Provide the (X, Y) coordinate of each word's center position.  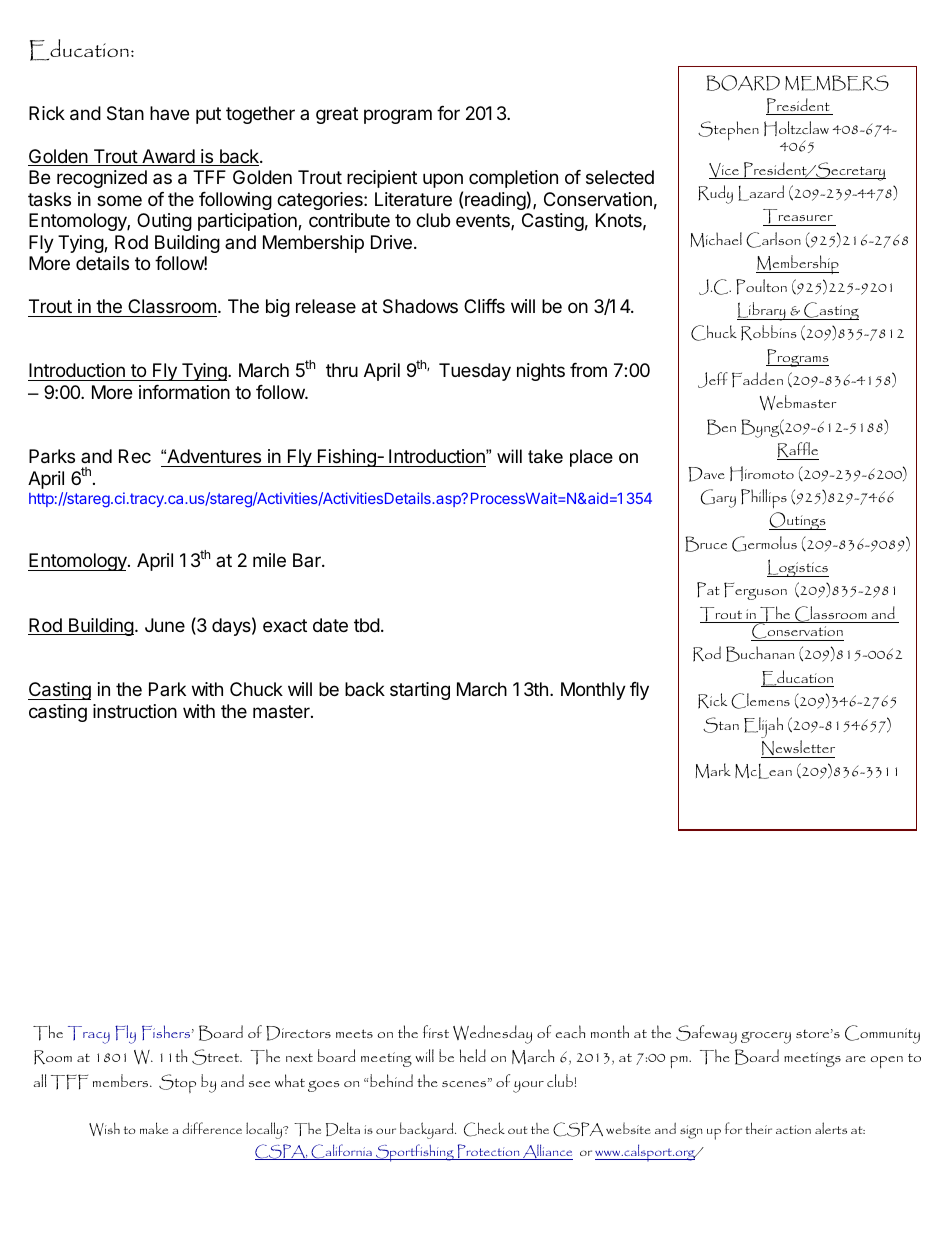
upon (443, 180)
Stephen (728, 131)
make (154, 1128)
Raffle (798, 451)
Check (484, 1129)
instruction (135, 711)
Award (168, 157)
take (545, 456)
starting (420, 691)
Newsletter (798, 749)
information (184, 392)
